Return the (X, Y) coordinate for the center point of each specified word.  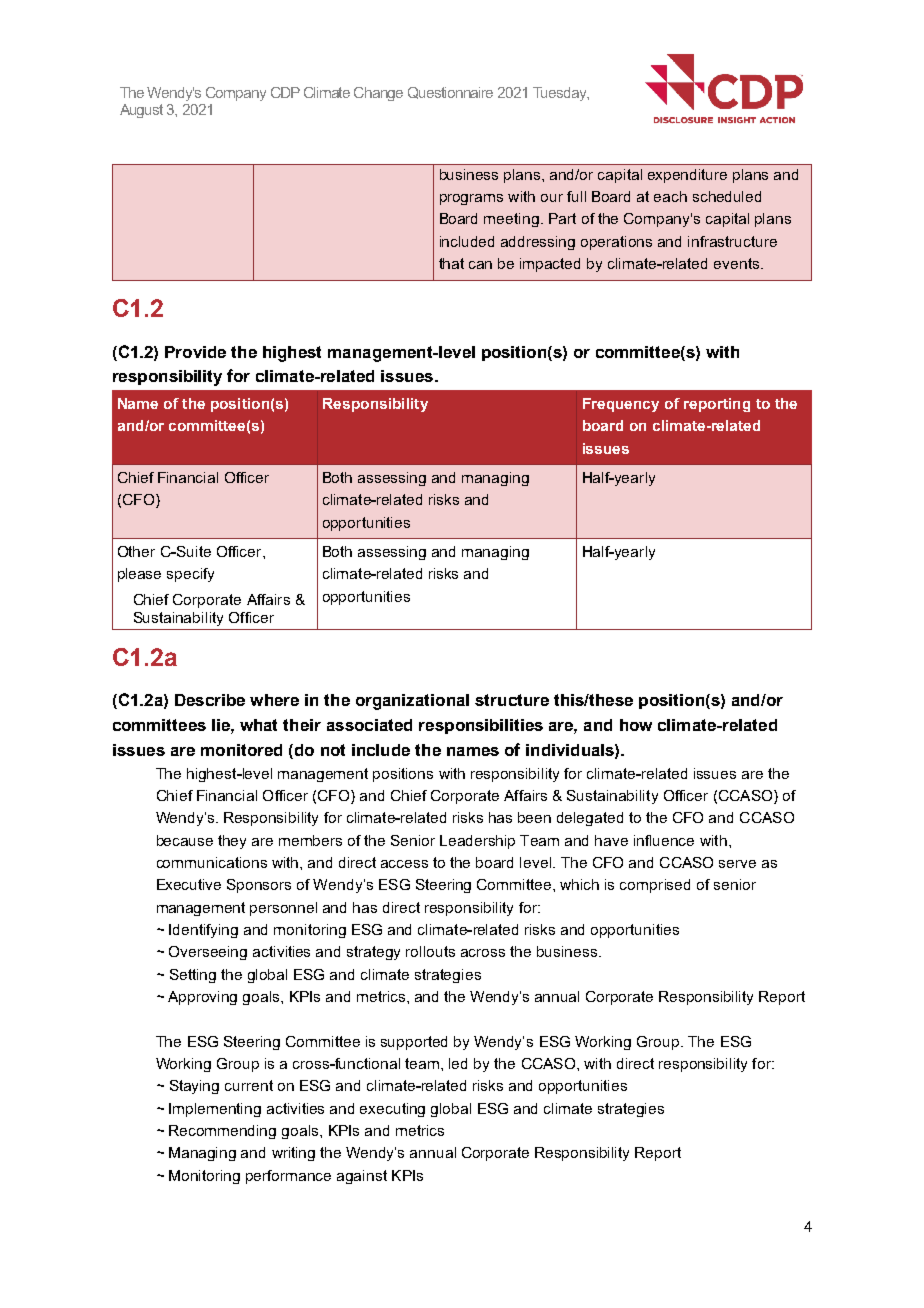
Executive (189, 884)
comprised (655, 886)
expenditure (687, 176)
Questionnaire (450, 93)
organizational (412, 702)
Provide (195, 352)
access (404, 864)
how (636, 725)
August (141, 111)
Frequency (621, 405)
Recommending (222, 1132)
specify (190, 575)
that (451, 263)
